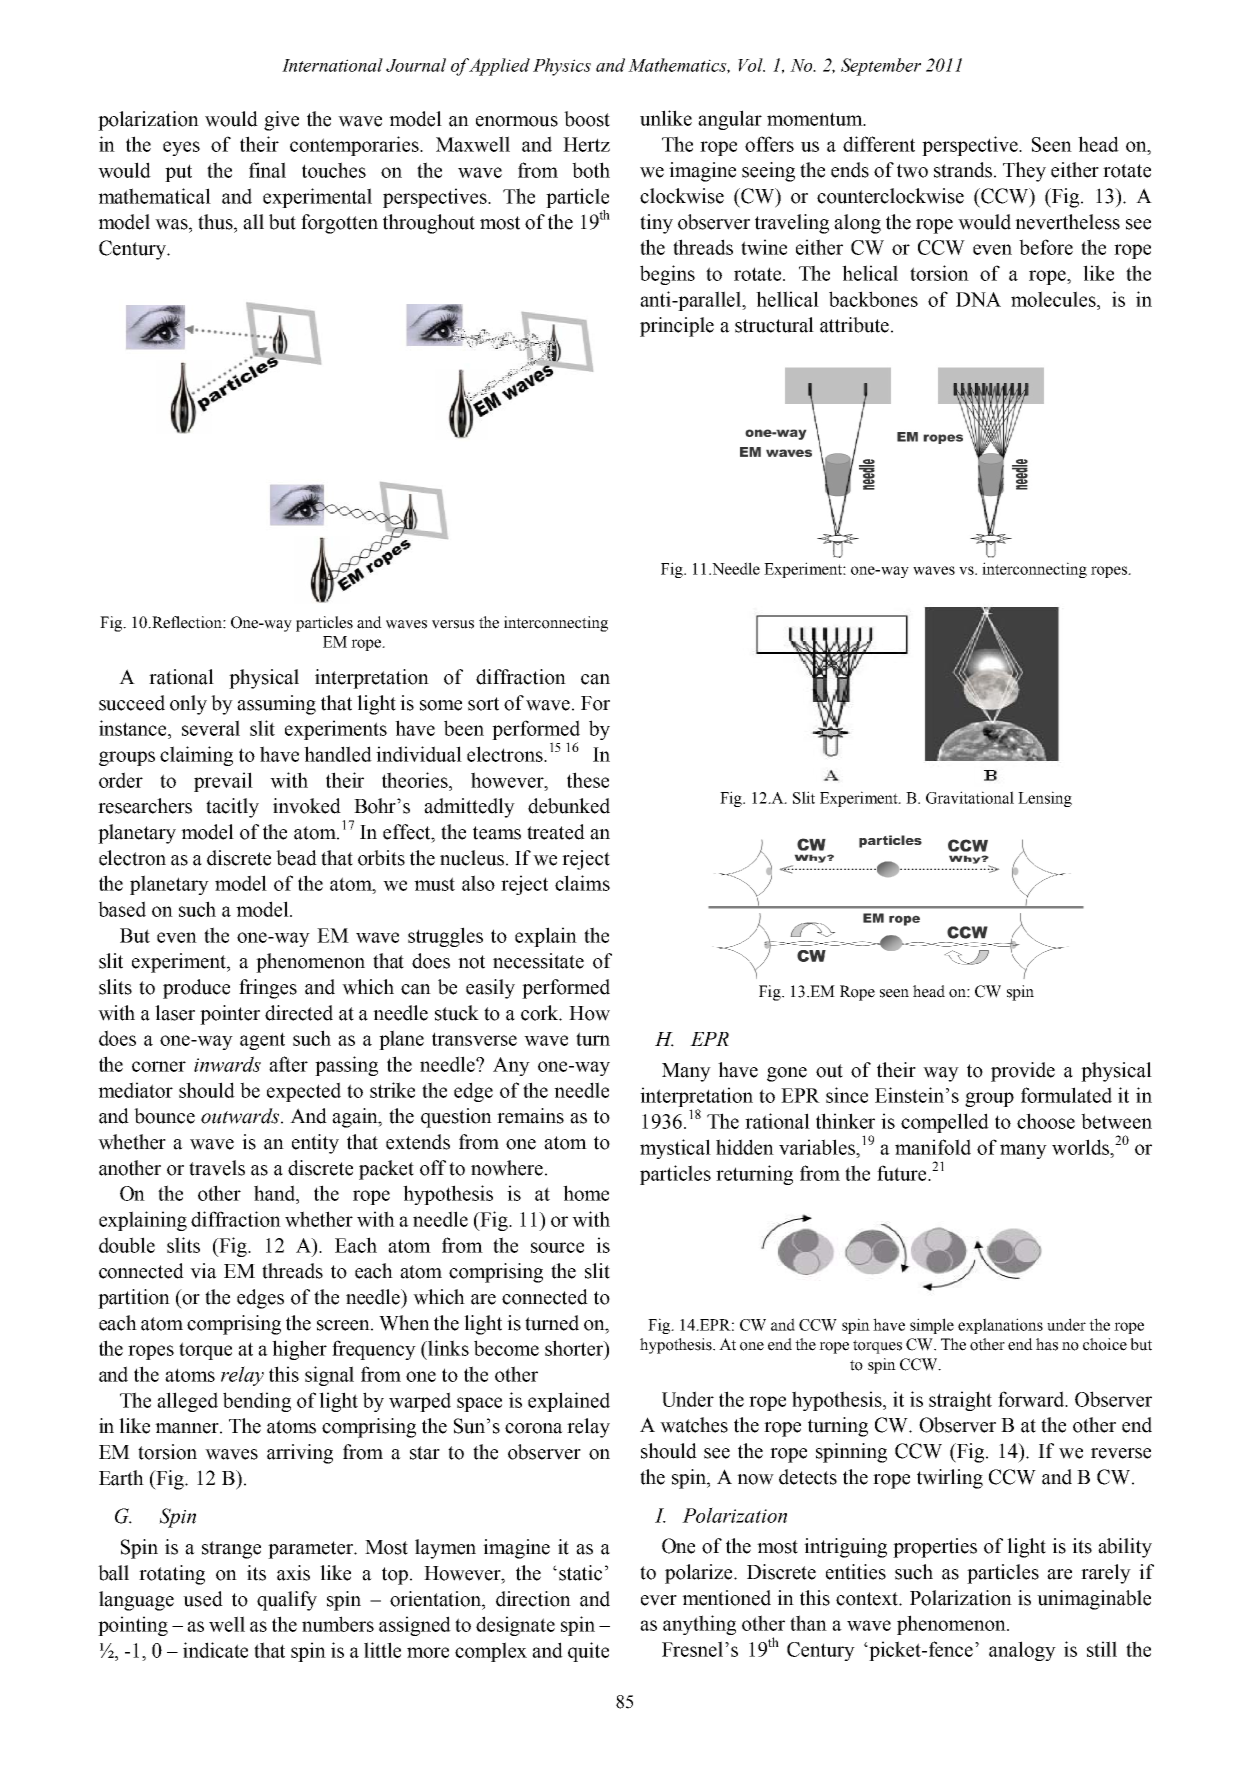 The width and height of the screenshot is (1250, 1769). Describe the element at coordinates (203, 1599) in the screenshot. I see `used` at that location.
